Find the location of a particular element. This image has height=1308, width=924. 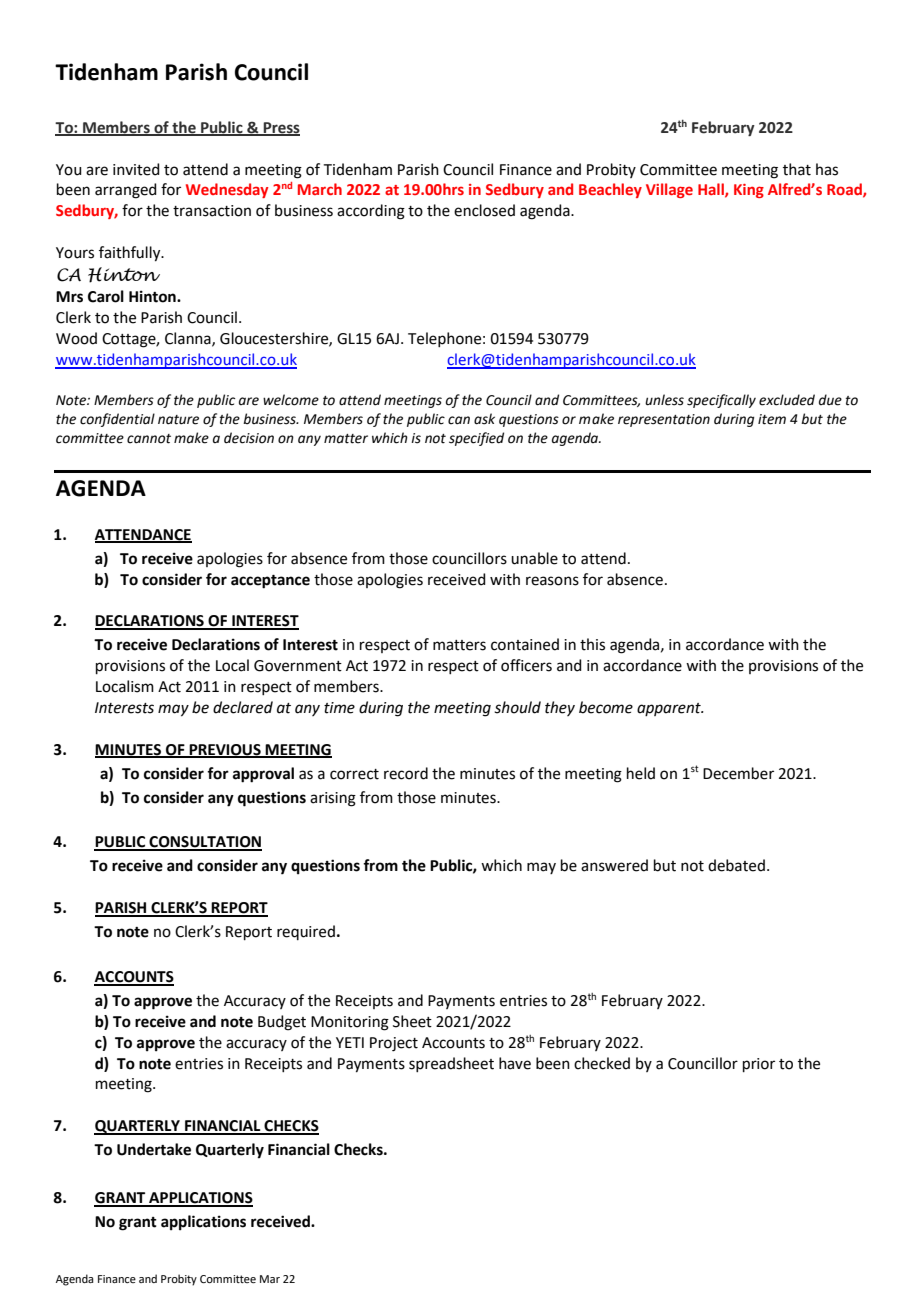

contained is located at coordinates (525, 644).
